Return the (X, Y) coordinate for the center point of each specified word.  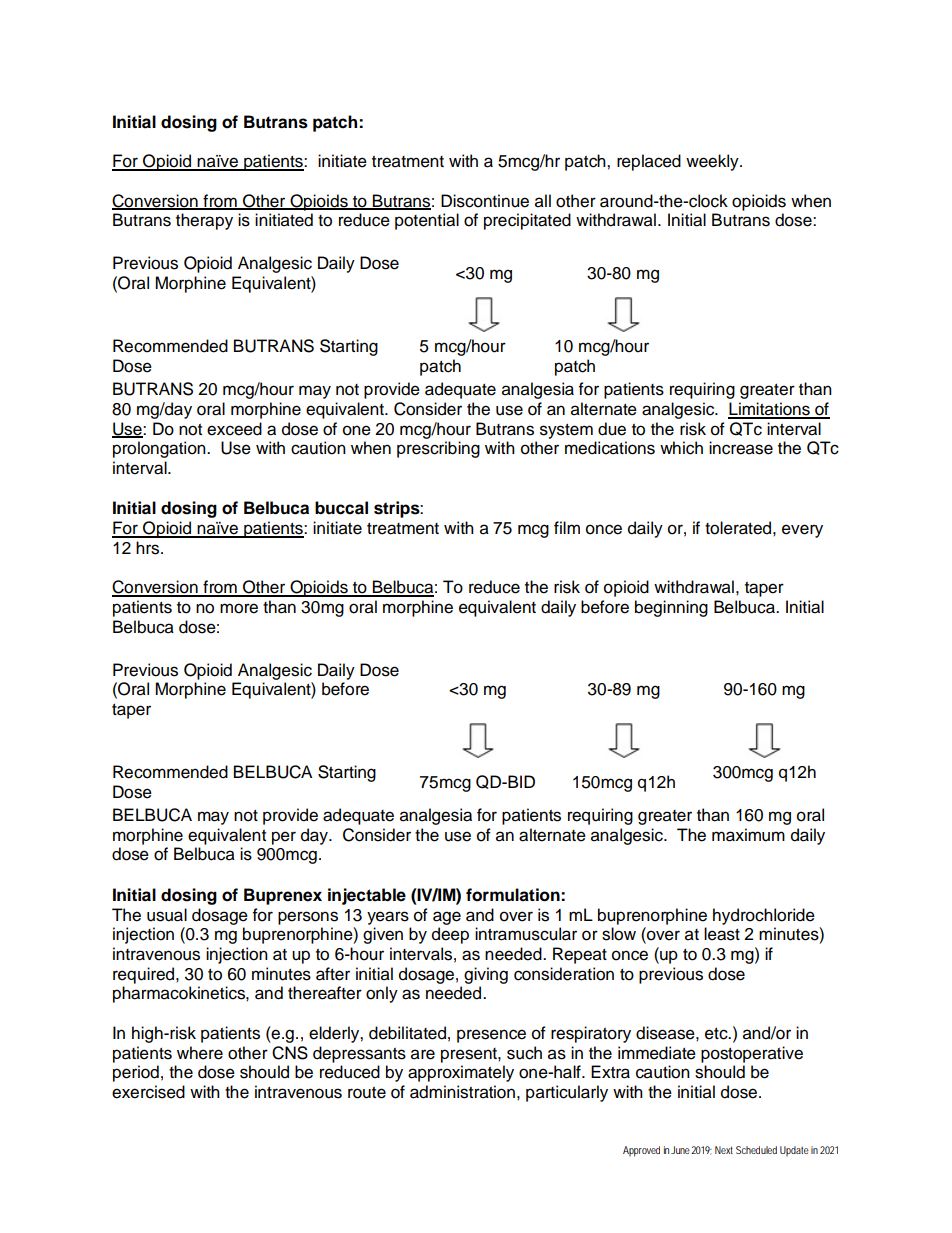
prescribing (438, 449)
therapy (204, 221)
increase (741, 448)
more (239, 608)
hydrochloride (764, 916)
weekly (713, 162)
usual (167, 915)
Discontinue (485, 201)
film (567, 527)
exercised (148, 1092)
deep (450, 935)
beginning (671, 608)
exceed (234, 429)
